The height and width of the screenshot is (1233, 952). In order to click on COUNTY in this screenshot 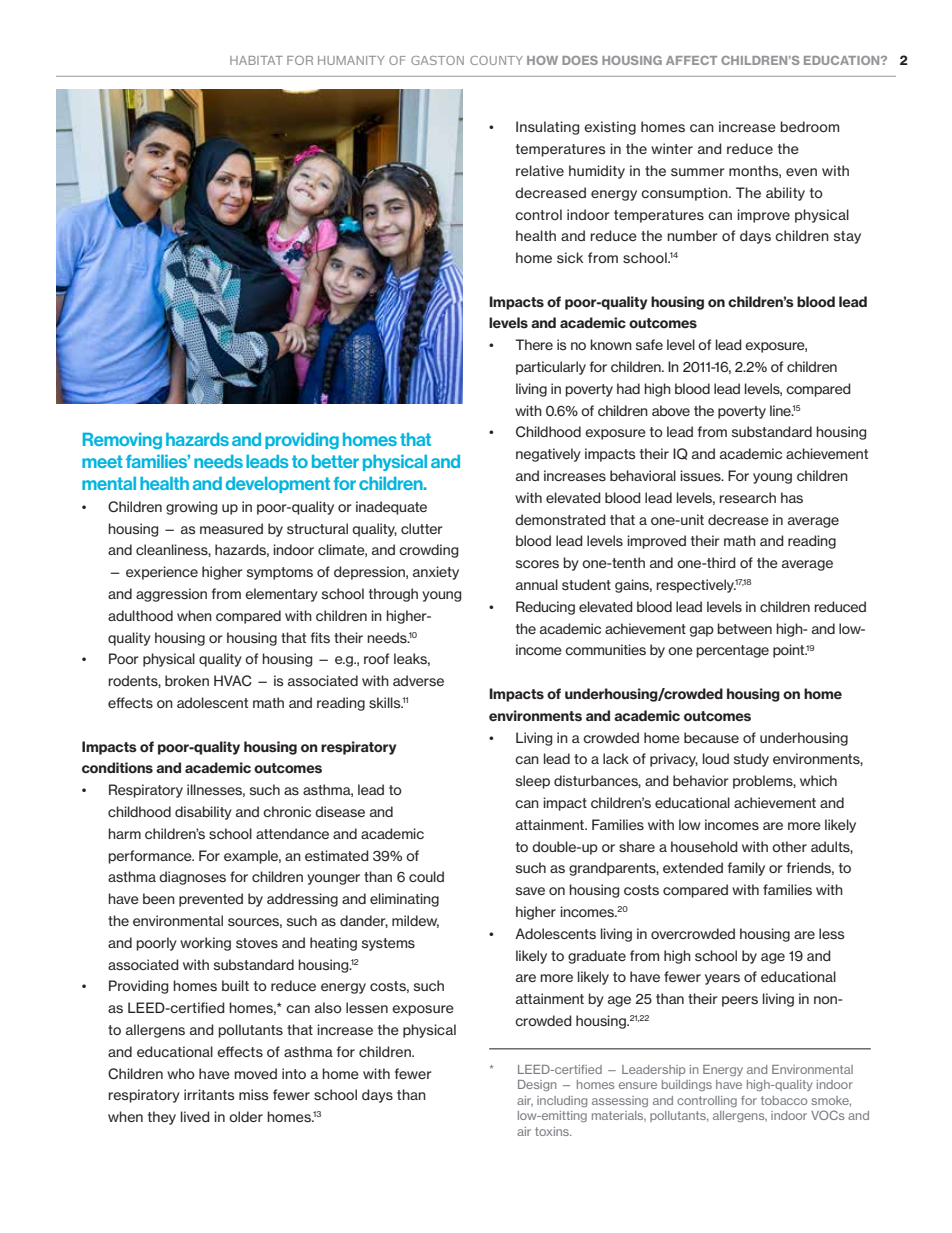, I will do `click(496, 60)`.
